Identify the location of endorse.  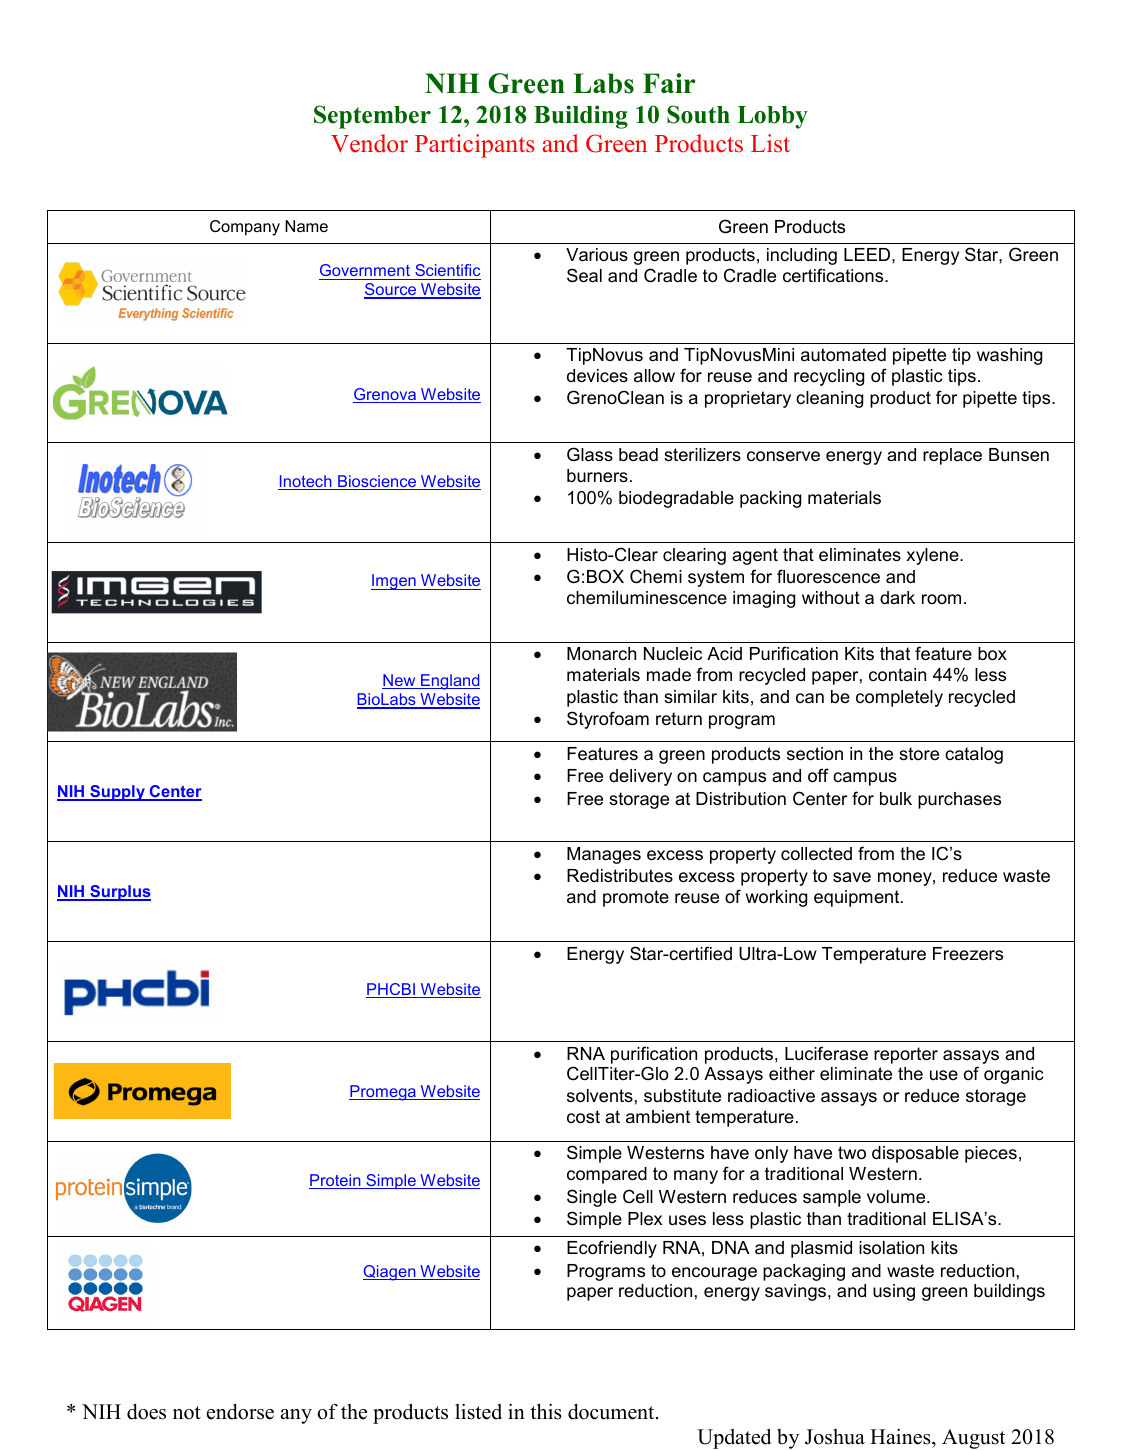
(240, 1412).
